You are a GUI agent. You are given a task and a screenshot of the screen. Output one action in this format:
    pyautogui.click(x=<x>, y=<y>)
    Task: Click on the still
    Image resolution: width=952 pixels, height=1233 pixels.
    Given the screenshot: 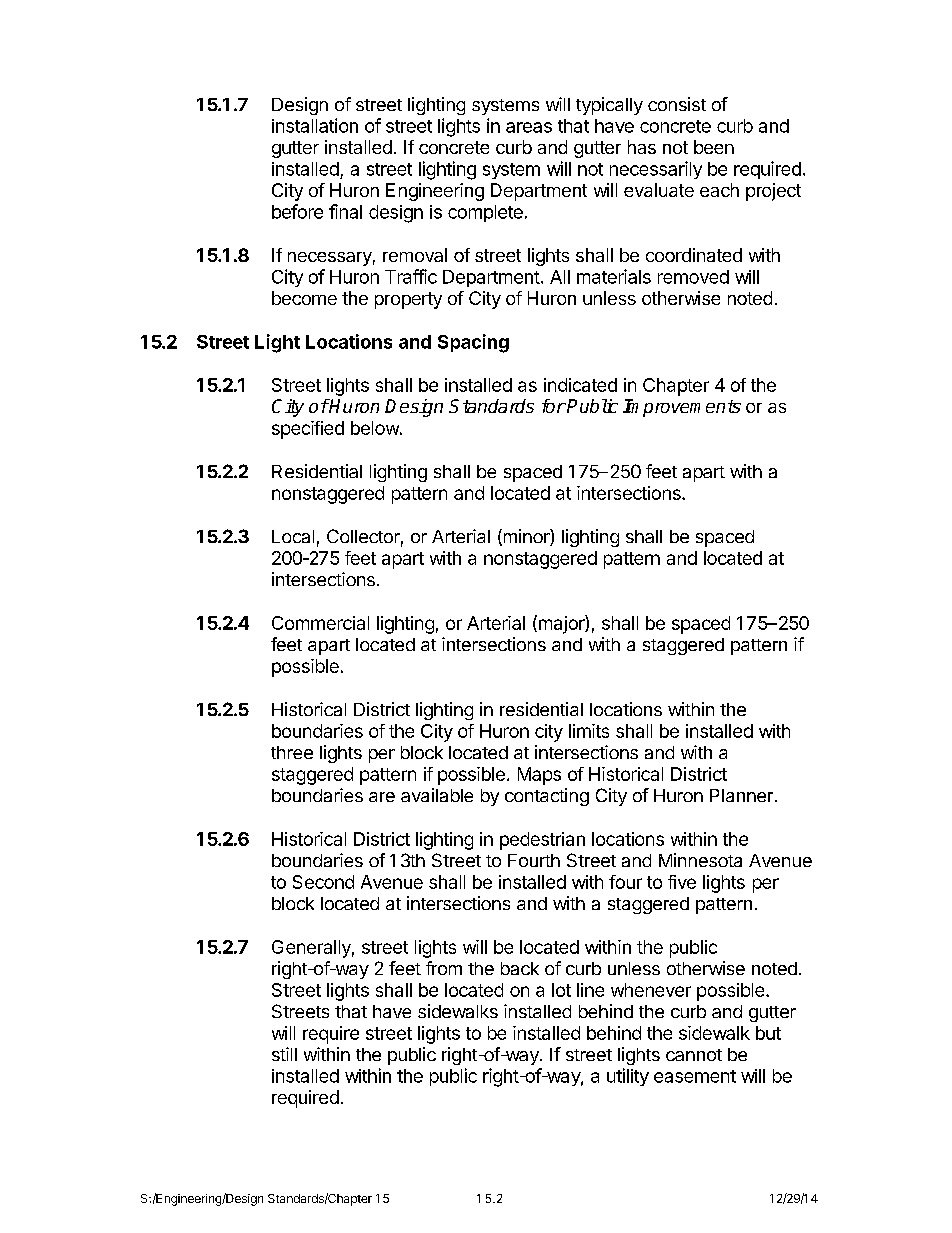 What is the action you would take?
    pyautogui.click(x=284, y=1054)
